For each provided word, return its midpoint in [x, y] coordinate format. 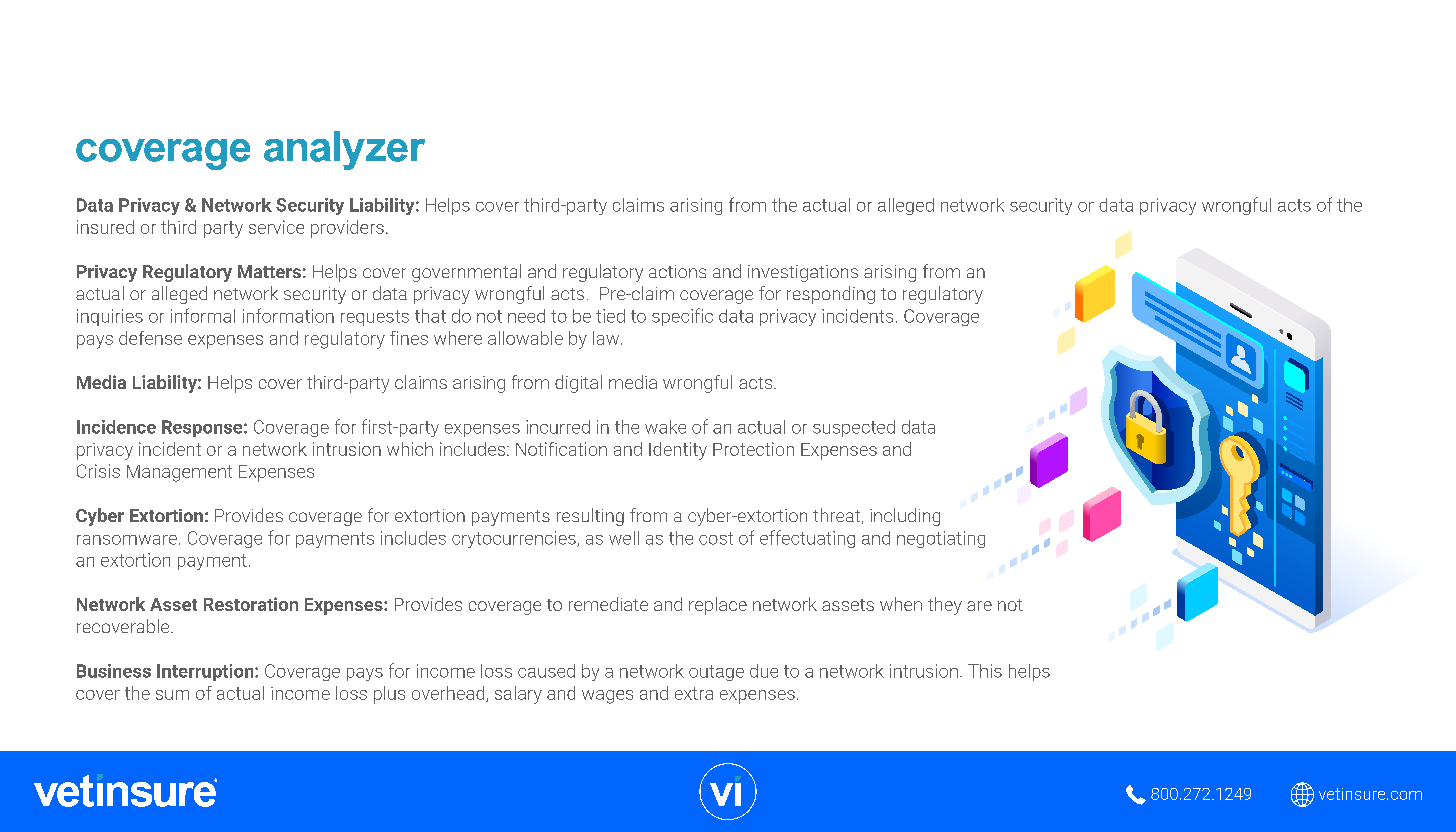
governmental [466, 273]
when [901, 604]
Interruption [206, 672]
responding [831, 295]
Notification [561, 449]
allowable [525, 338]
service [276, 227]
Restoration [251, 604]
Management [179, 473]
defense [150, 338]
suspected [854, 428]
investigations [803, 273]
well [624, 538]
